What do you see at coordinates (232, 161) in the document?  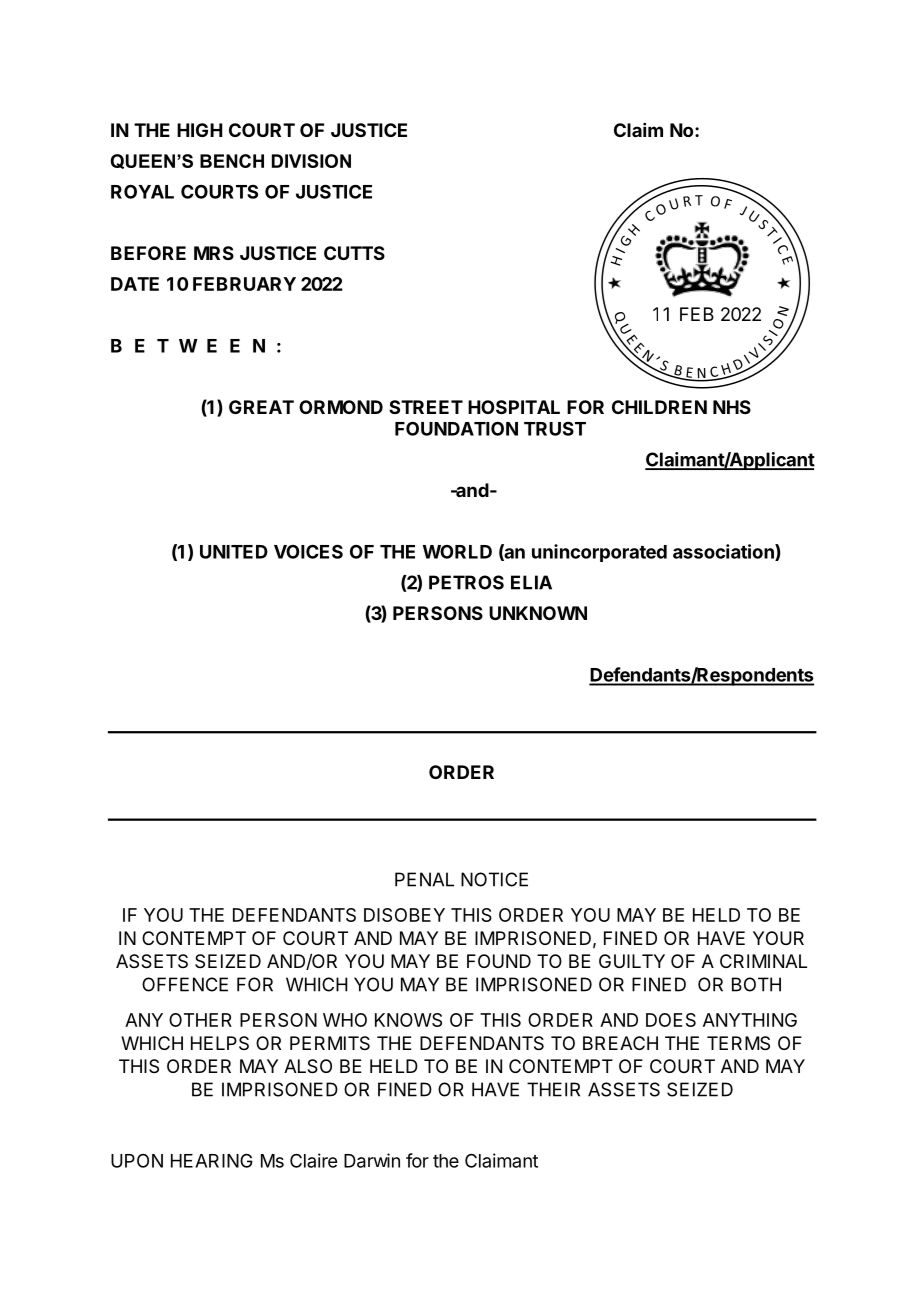 I see `BENCH` at bounding box center [232, 161].
